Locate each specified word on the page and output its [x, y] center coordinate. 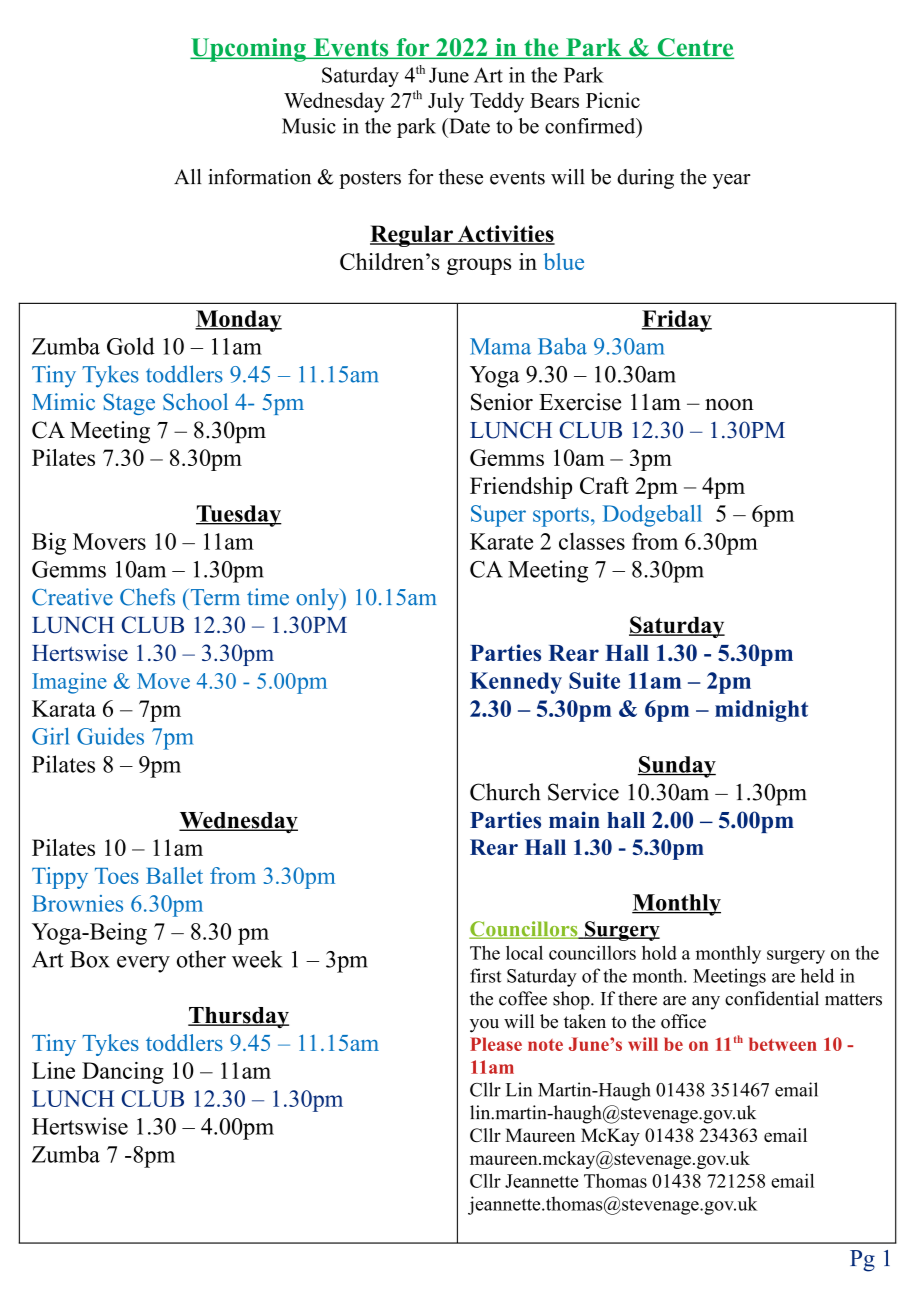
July [446, 102]
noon [729, 405]
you [484, 1026]
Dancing [123, 1073]
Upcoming [249, 50]
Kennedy [516, 683]
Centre [694, 48]
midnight [761, 711]
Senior [502, 402]
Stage [129, 404]
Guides [110, 736]
